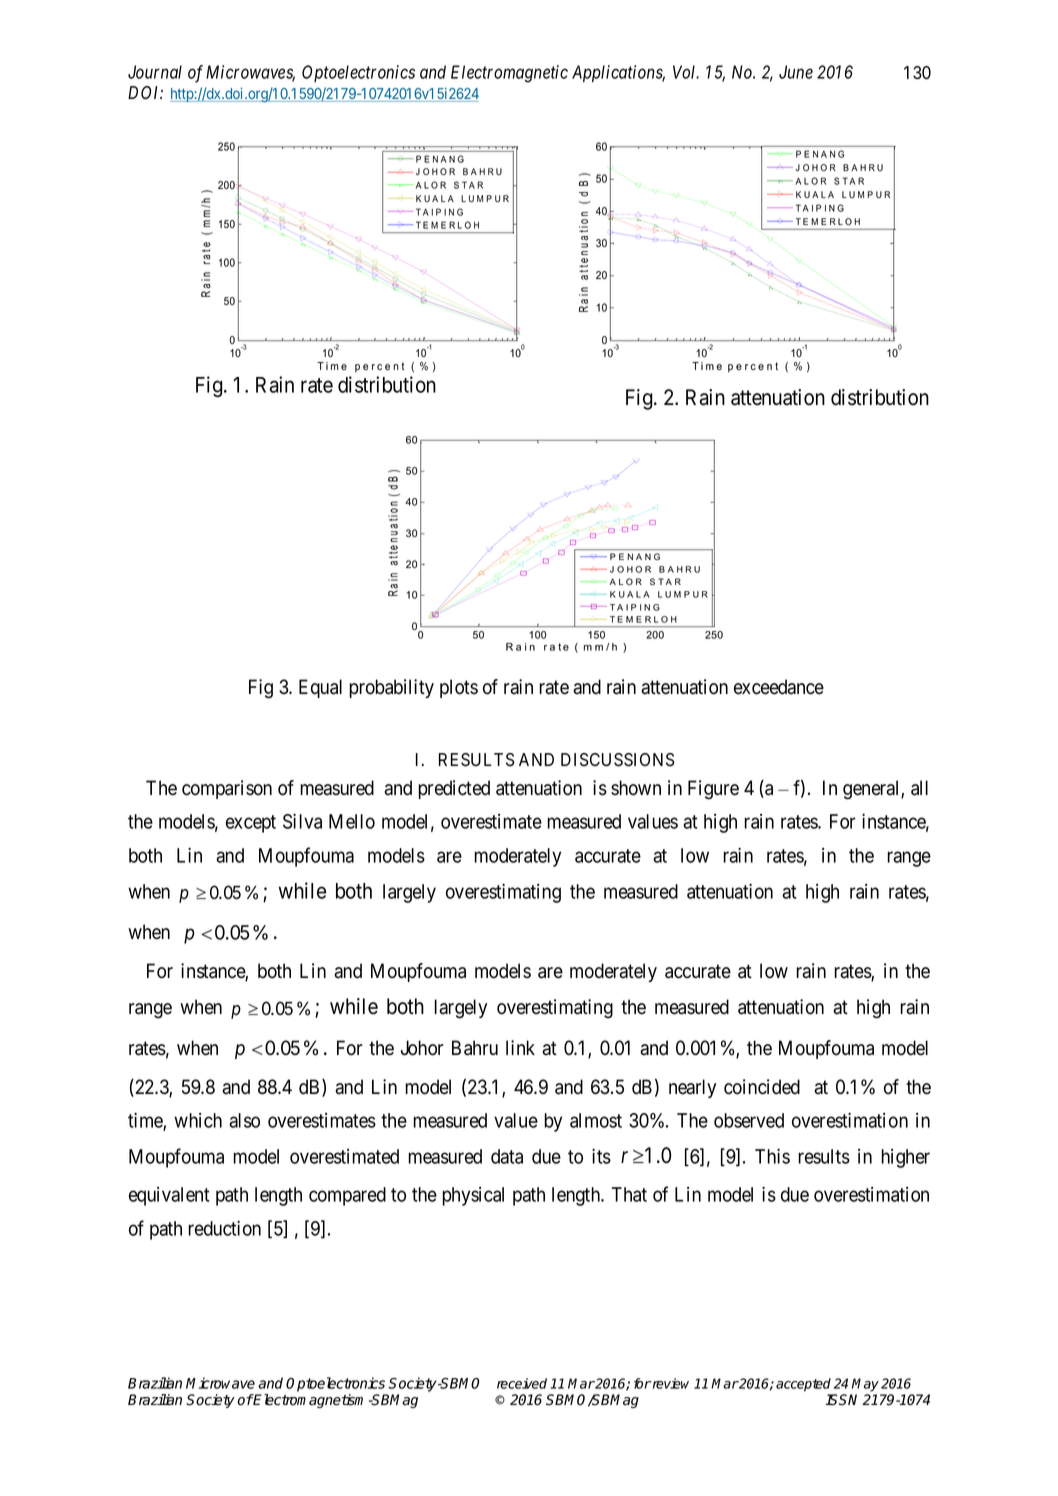 The width and height of the image is (1058, 1496). What do you see at coordinates (251, 824) in the image?
I see `except` at bounding box center [251, 824].
